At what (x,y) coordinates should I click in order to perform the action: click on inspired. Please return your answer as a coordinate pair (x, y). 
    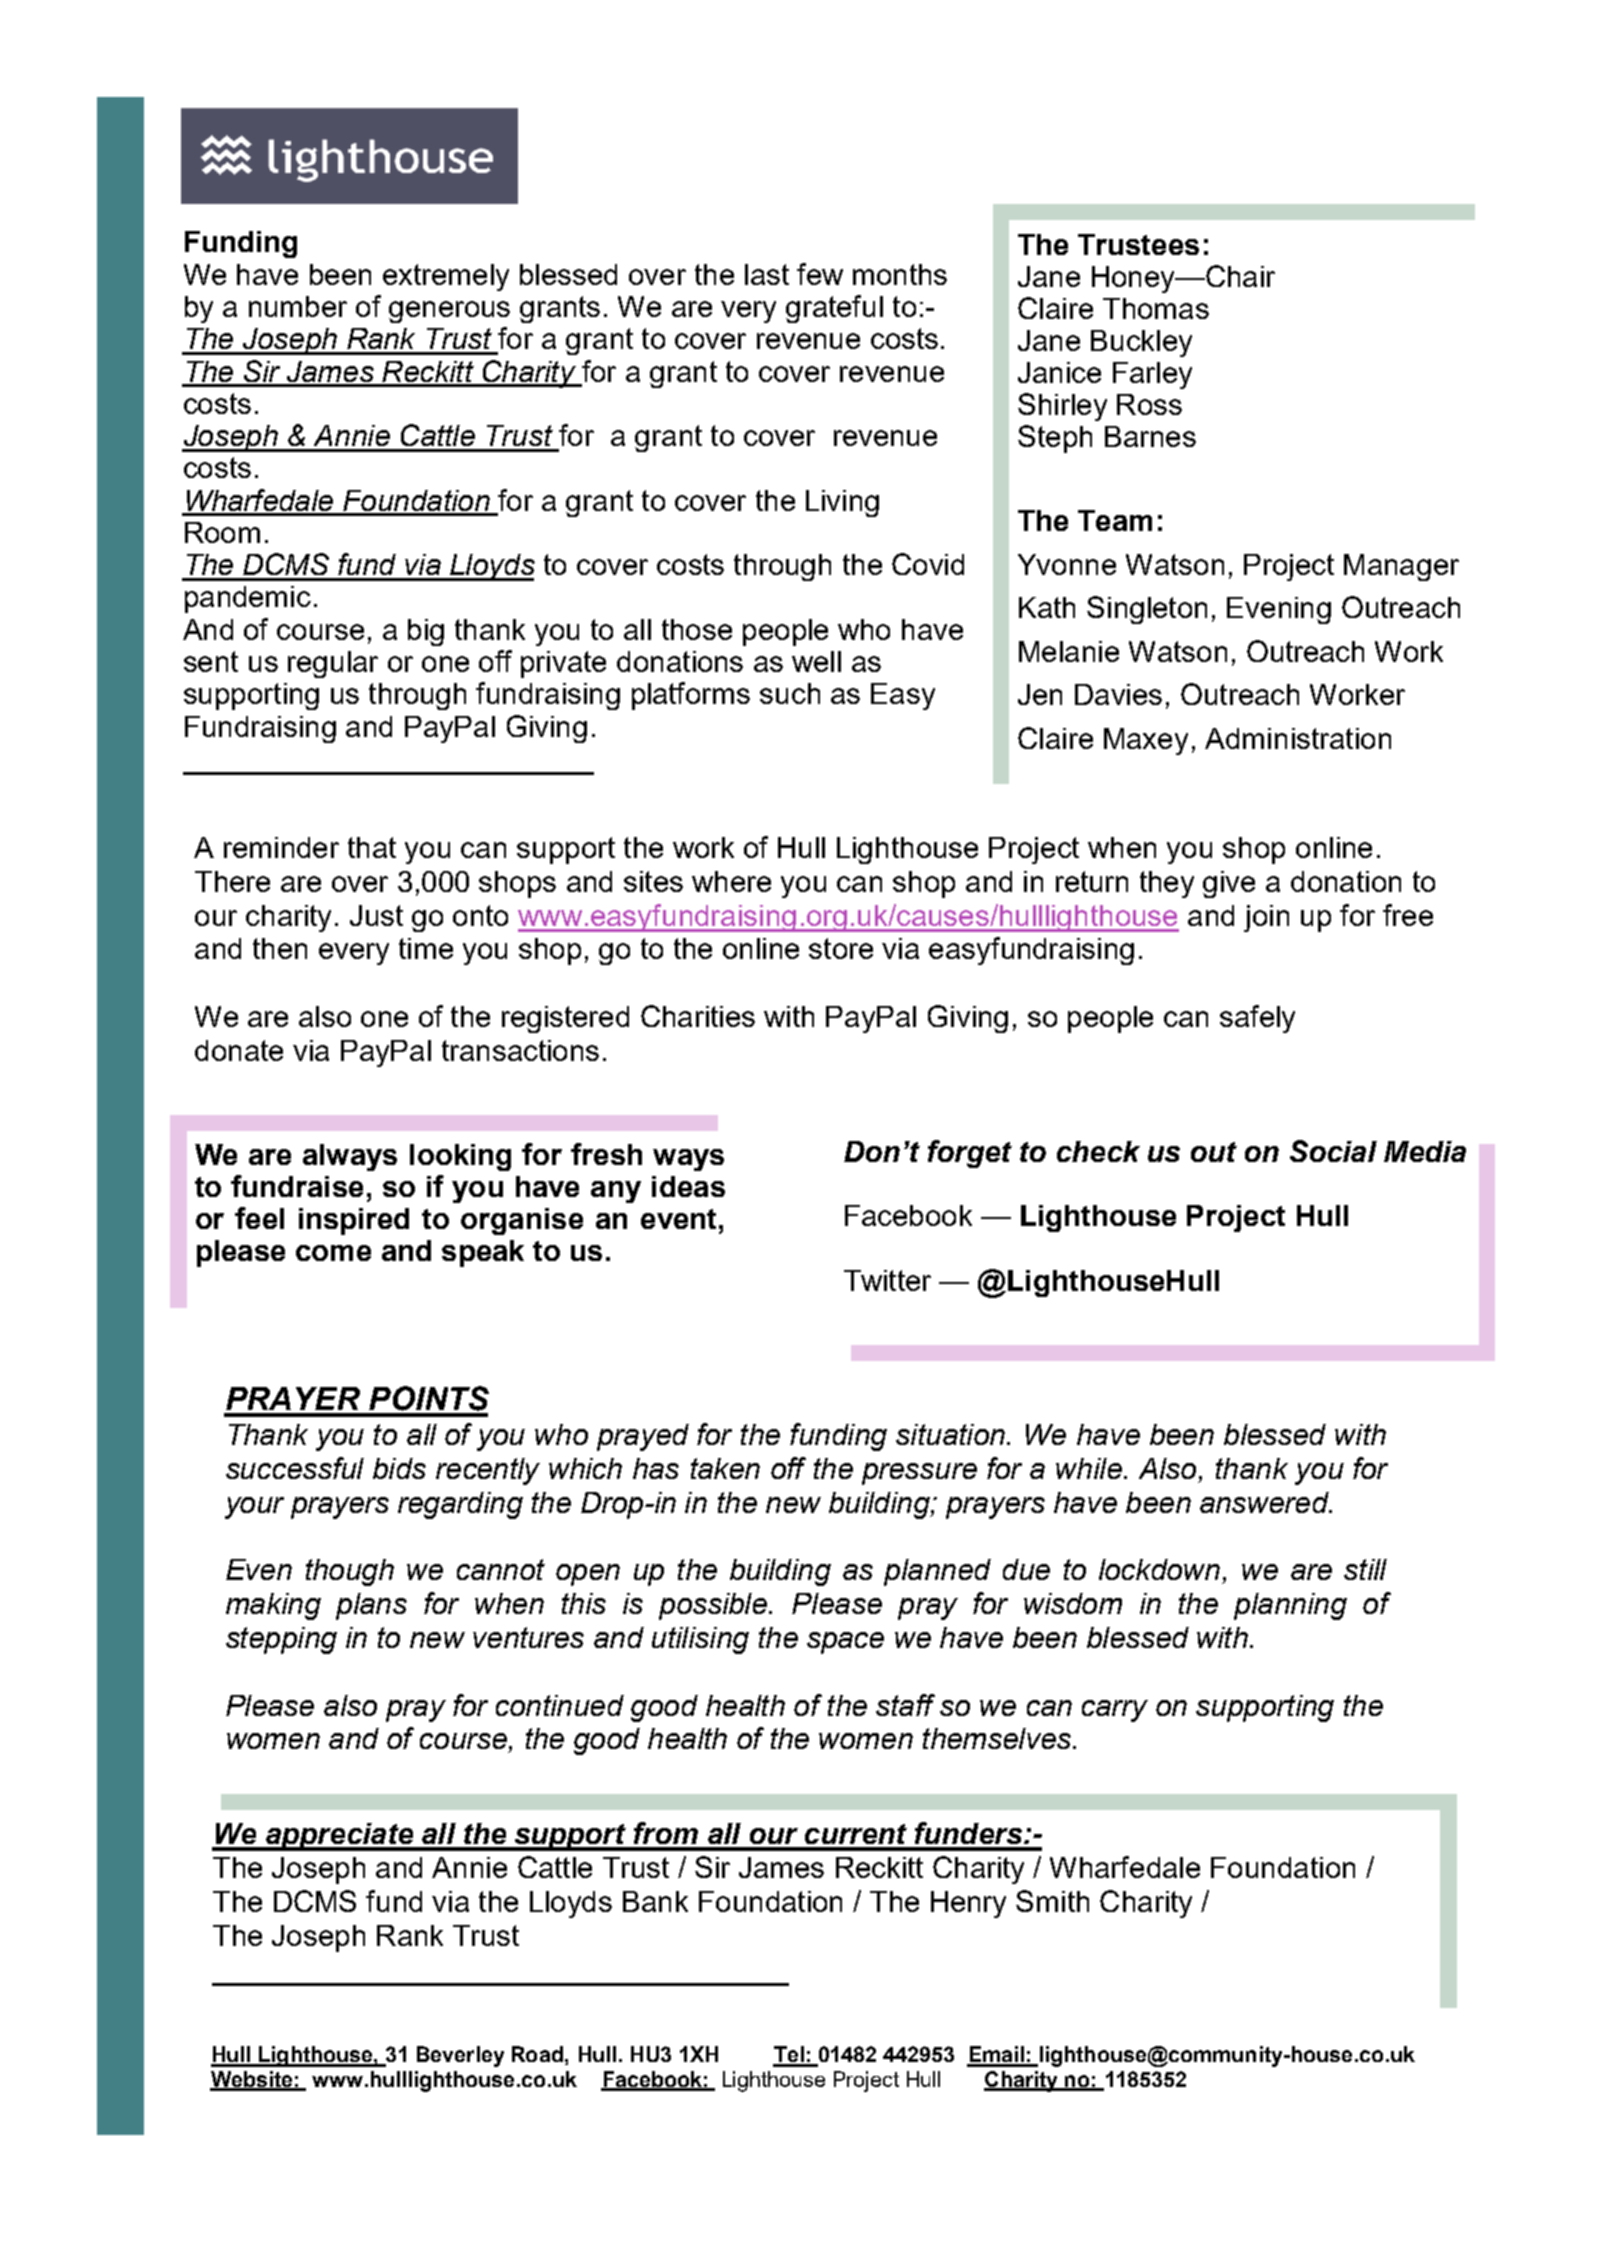
    Looking at the image, I should click on (354, 1221).
